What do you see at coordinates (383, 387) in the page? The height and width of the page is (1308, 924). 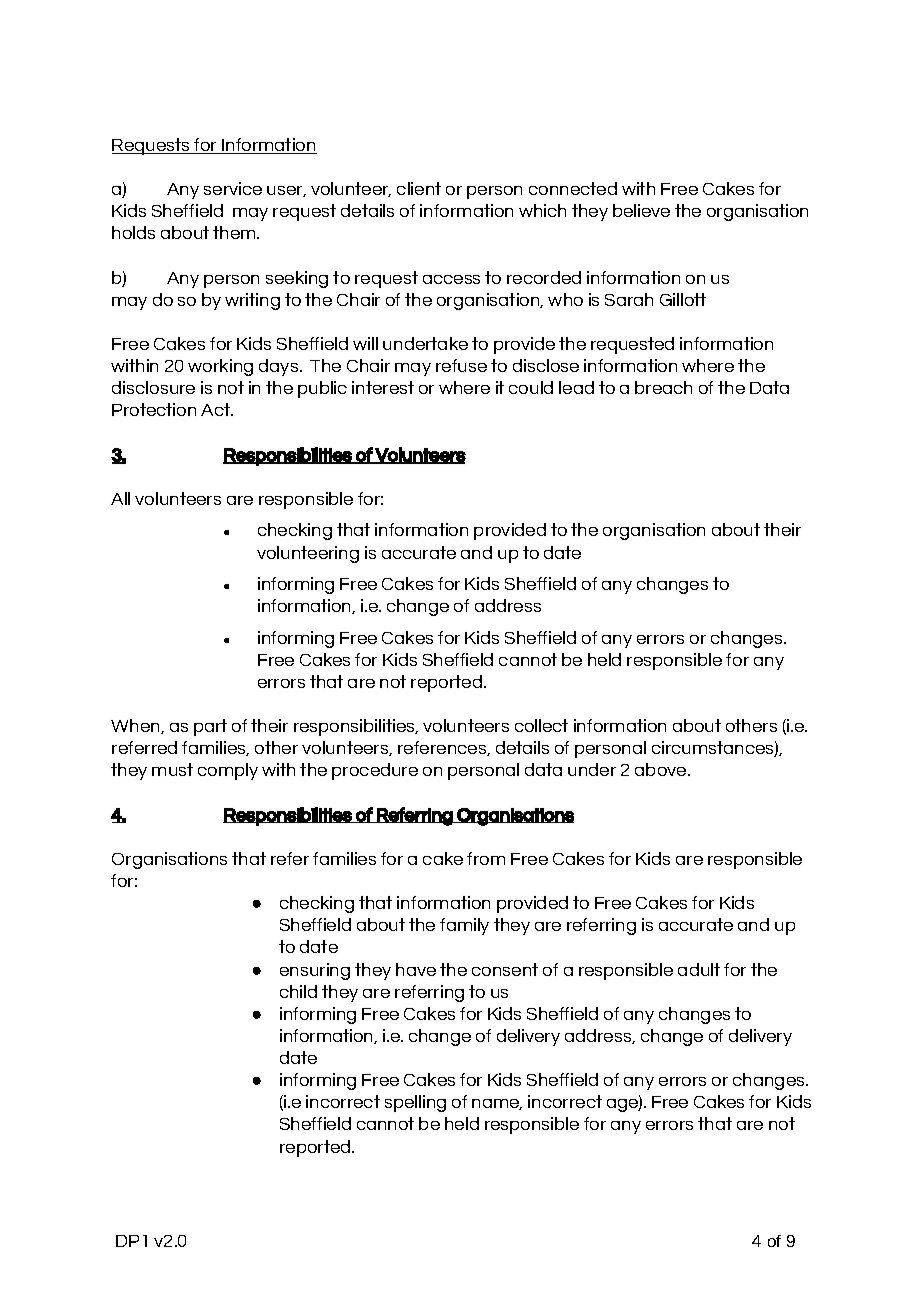 I see `interest` at bounding box center [383, 387].
